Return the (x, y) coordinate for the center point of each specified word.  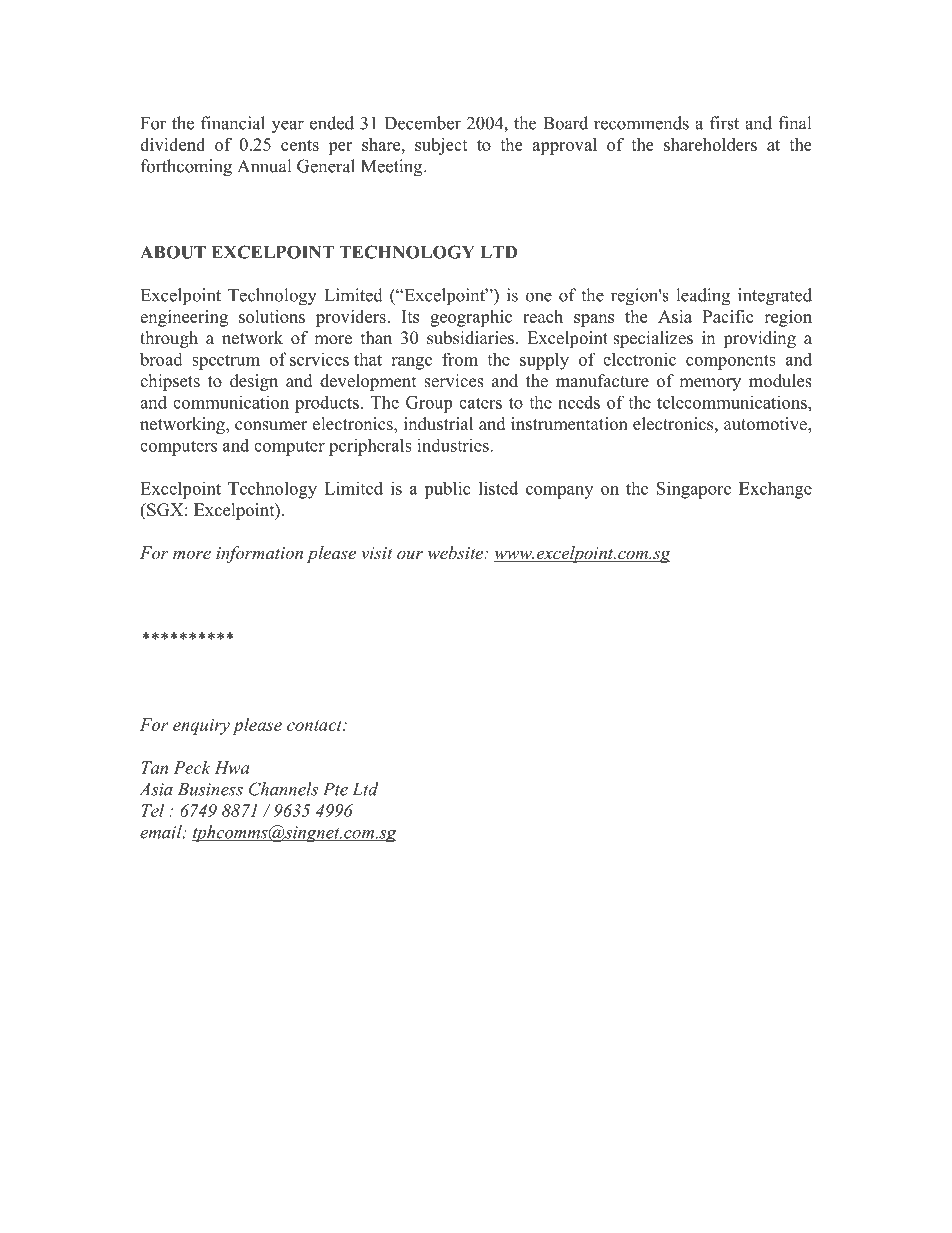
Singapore (694, 490)
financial (233, 123)
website (457, 552)
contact (316, 725)
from (460, 359)
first (724, 123)
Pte (335, 789)
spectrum (226, 362)
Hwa (231, 767)
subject (441, 146)
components (731, 362)
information (259, 554)
